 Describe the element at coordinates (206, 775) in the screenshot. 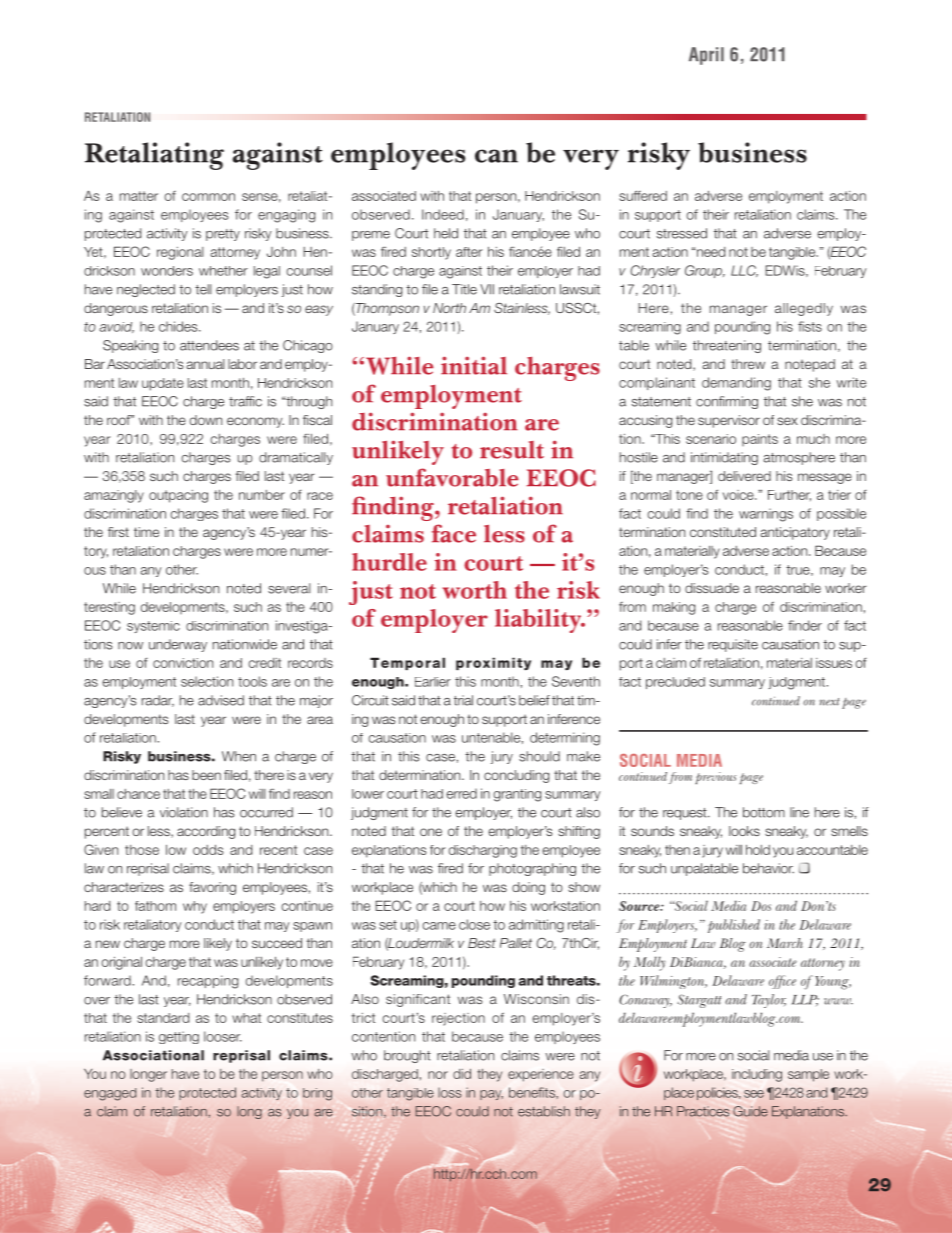

I see `been` at that location.
